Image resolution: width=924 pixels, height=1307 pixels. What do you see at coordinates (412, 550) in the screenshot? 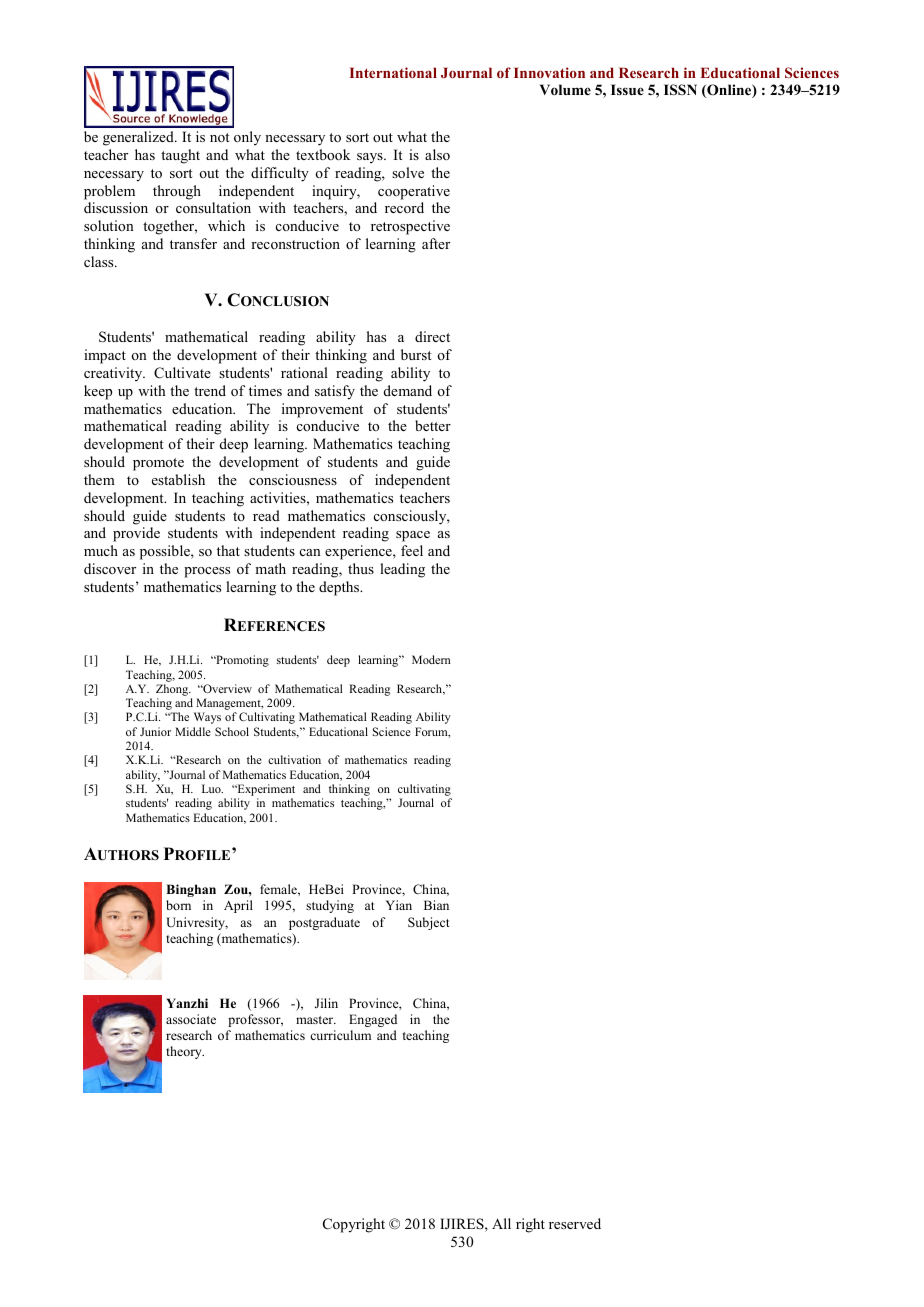
I see `feel` at bounding box center [412, 550].
